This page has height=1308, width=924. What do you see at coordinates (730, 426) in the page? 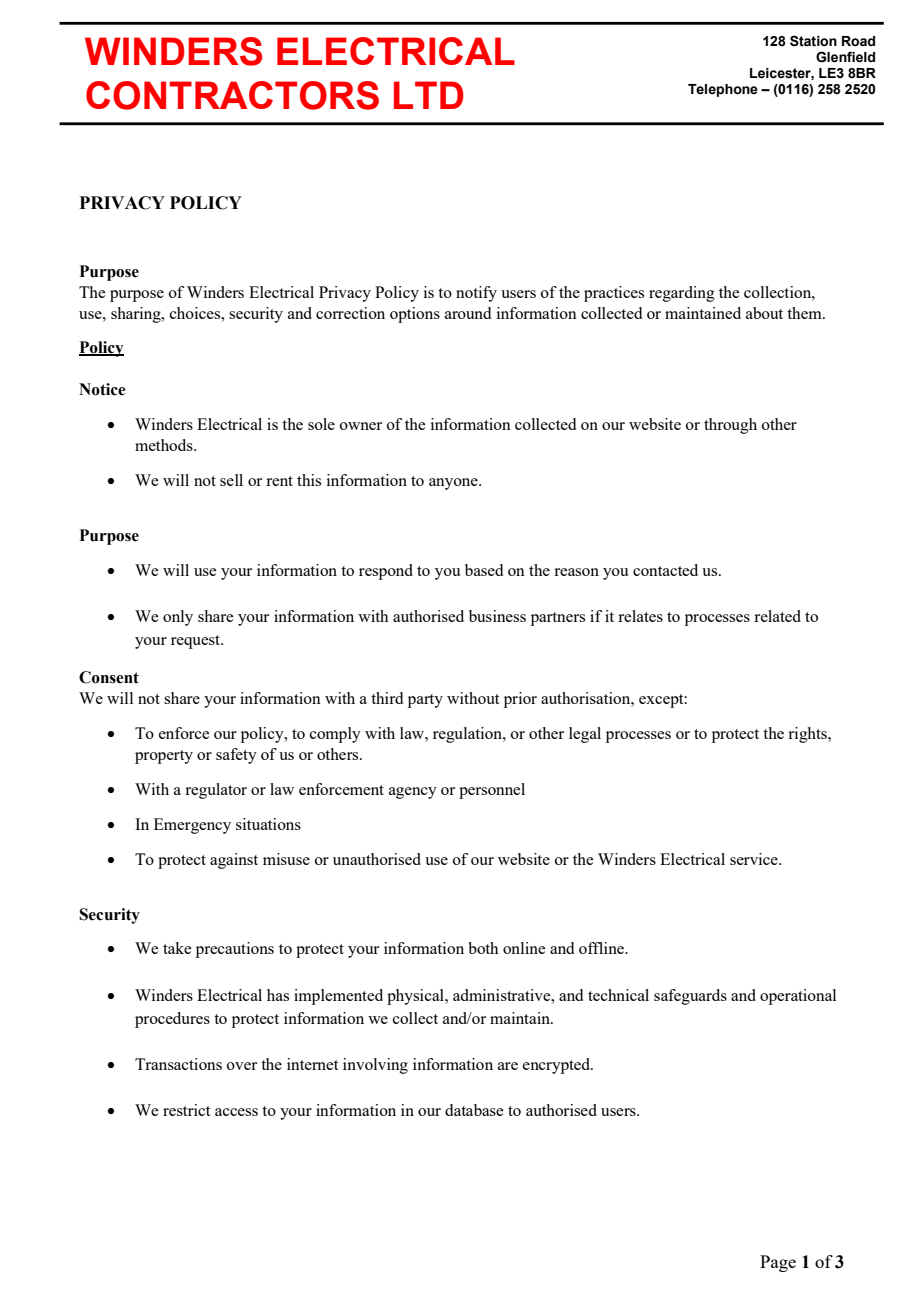
I see `through` at bounding box center [730, 426].
